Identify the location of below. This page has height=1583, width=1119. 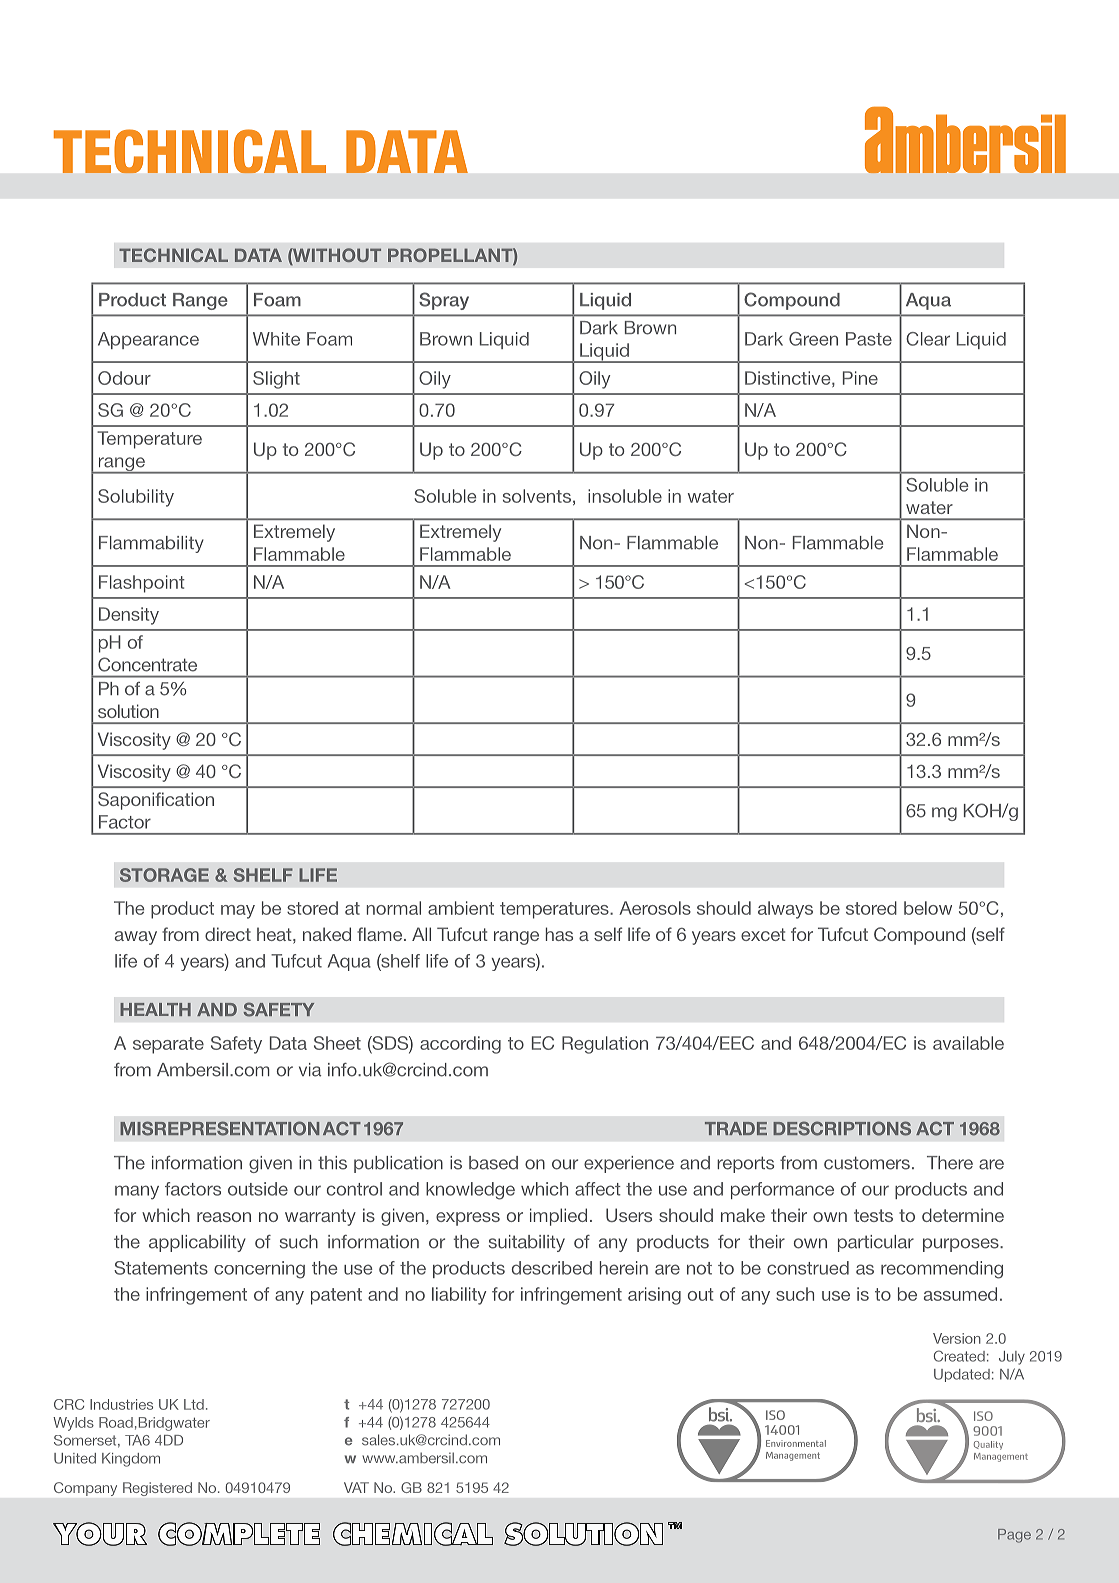
(928, 908).
